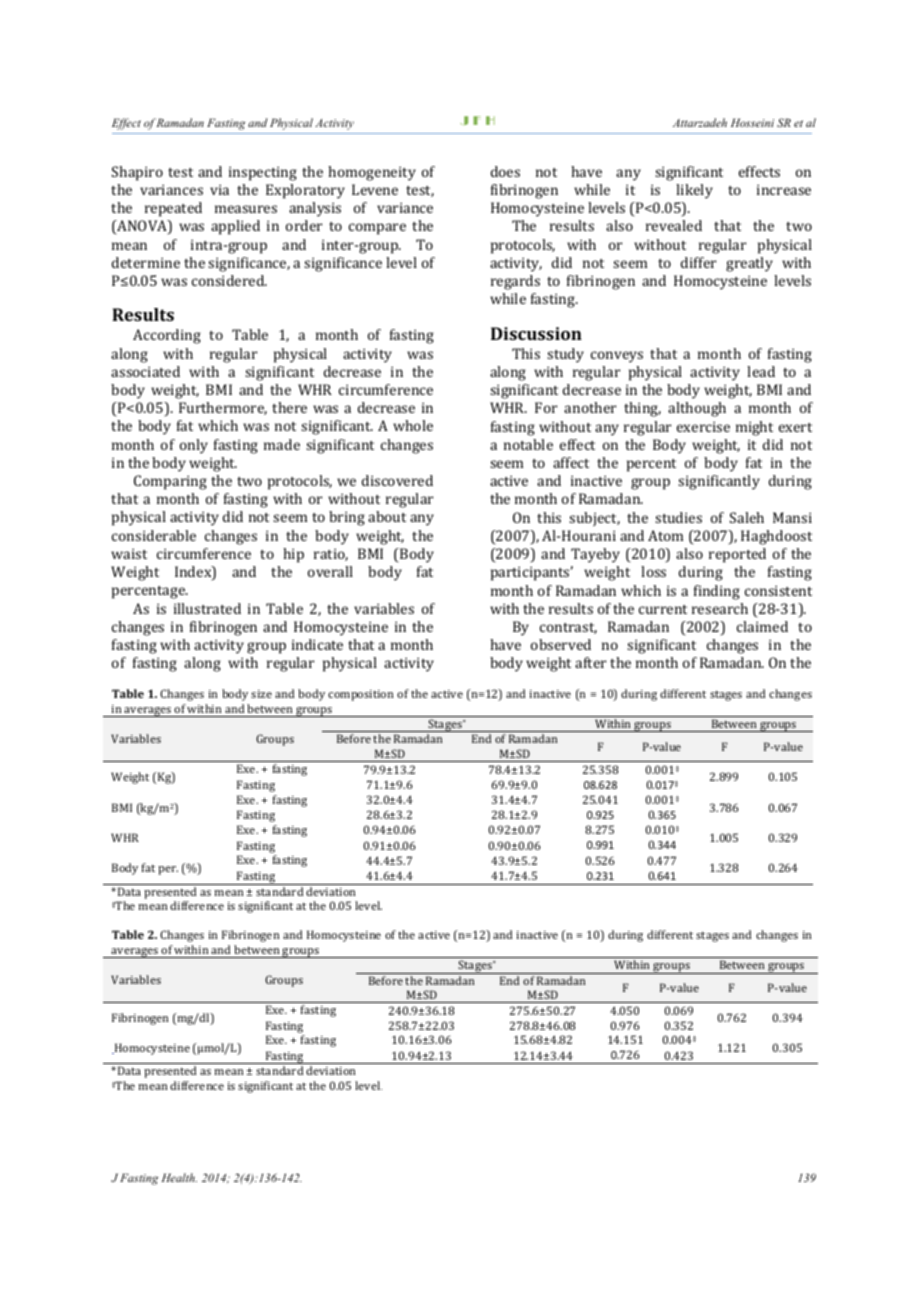 The height and width of the image is (1308, 924). What do you see at coordinates (360, 695) in the image?
I see `composition` at bounding box center [360, 695].
